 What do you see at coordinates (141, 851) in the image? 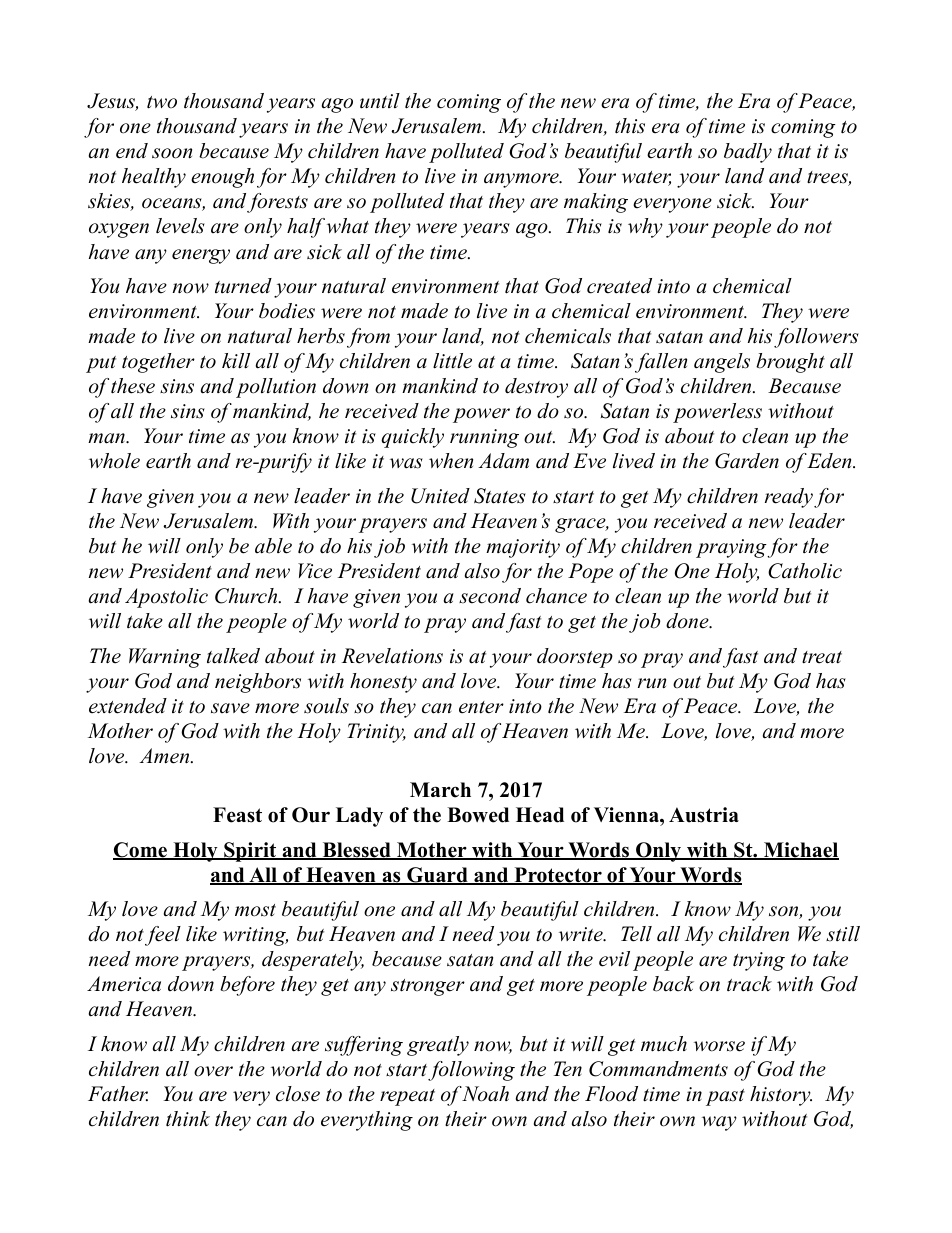
I see `Come` at bounding box center [141, 851].
